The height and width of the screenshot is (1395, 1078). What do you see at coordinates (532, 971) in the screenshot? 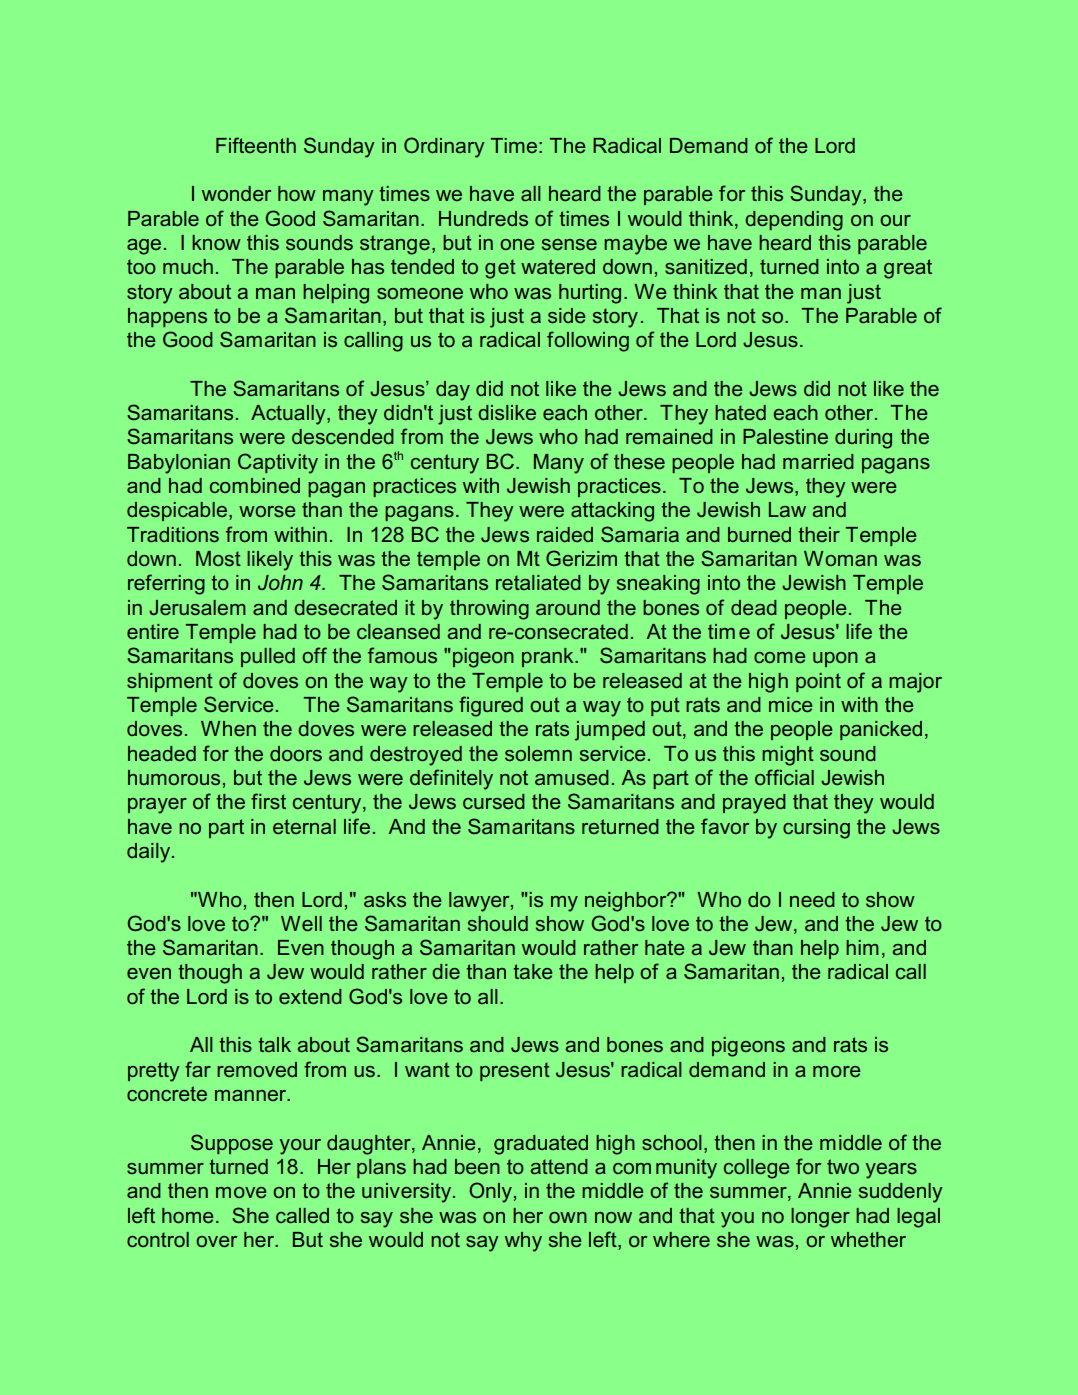
I see `take` at bounding box center [532, 971].
